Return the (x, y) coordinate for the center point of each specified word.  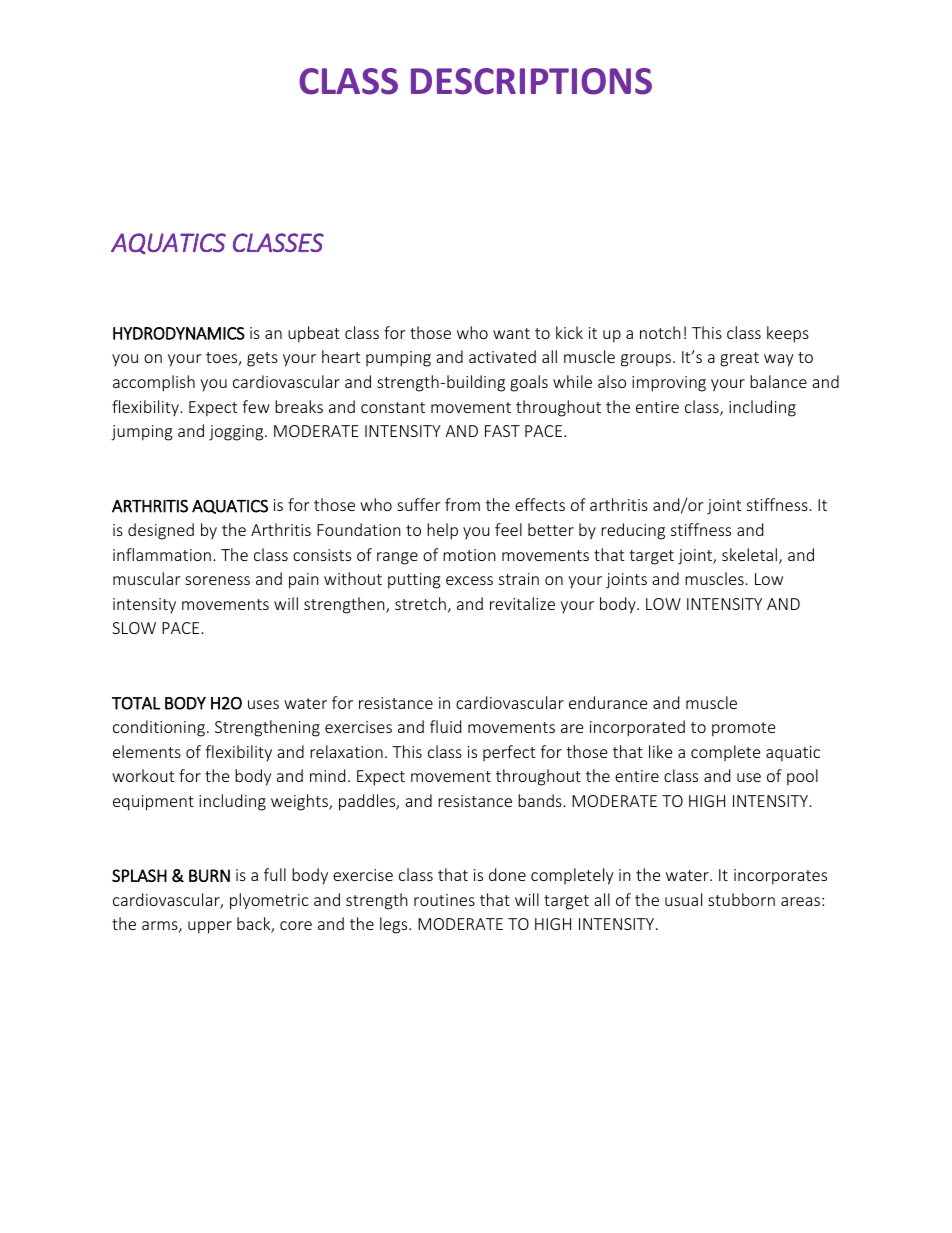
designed (161, 531)
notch (660, 332)
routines (444, 900)
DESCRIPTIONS (531, 81)
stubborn (741, 899)
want (511, 333)
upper (210, 927)
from (462, 504)
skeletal (751, 556)
